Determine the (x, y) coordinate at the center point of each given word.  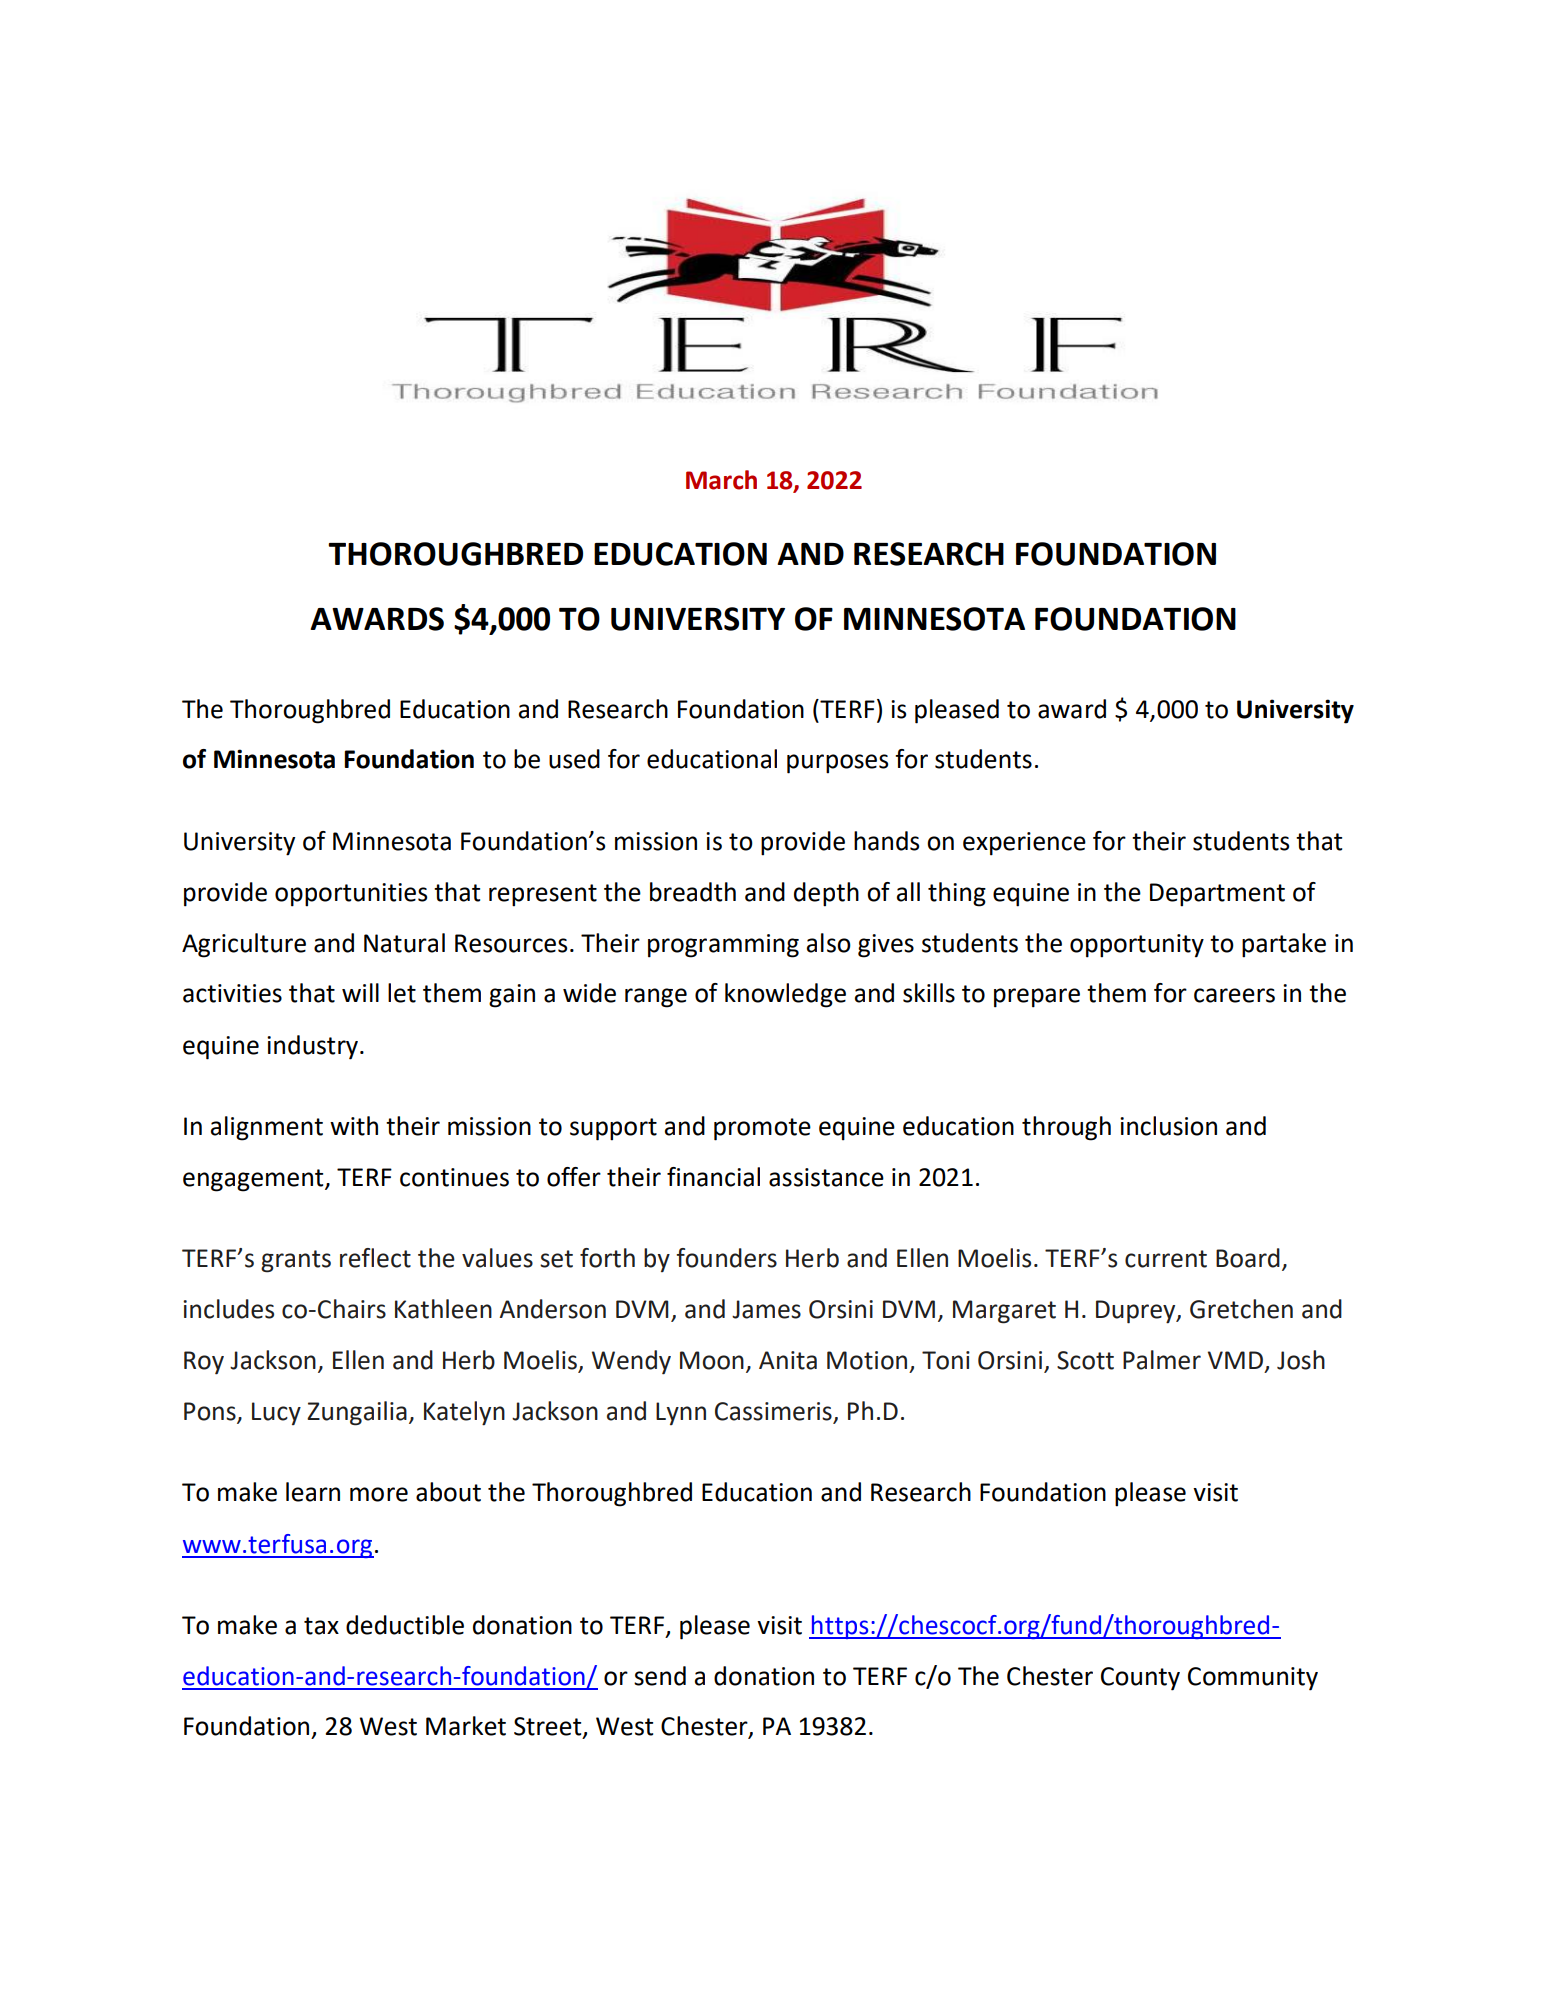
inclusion (1168, 1126)
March (721, 480)
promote (762, 1129)
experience (1024, 844)
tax (321, 1626)
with (354, 1126)
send (660, 1676)
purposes (837, 764)
